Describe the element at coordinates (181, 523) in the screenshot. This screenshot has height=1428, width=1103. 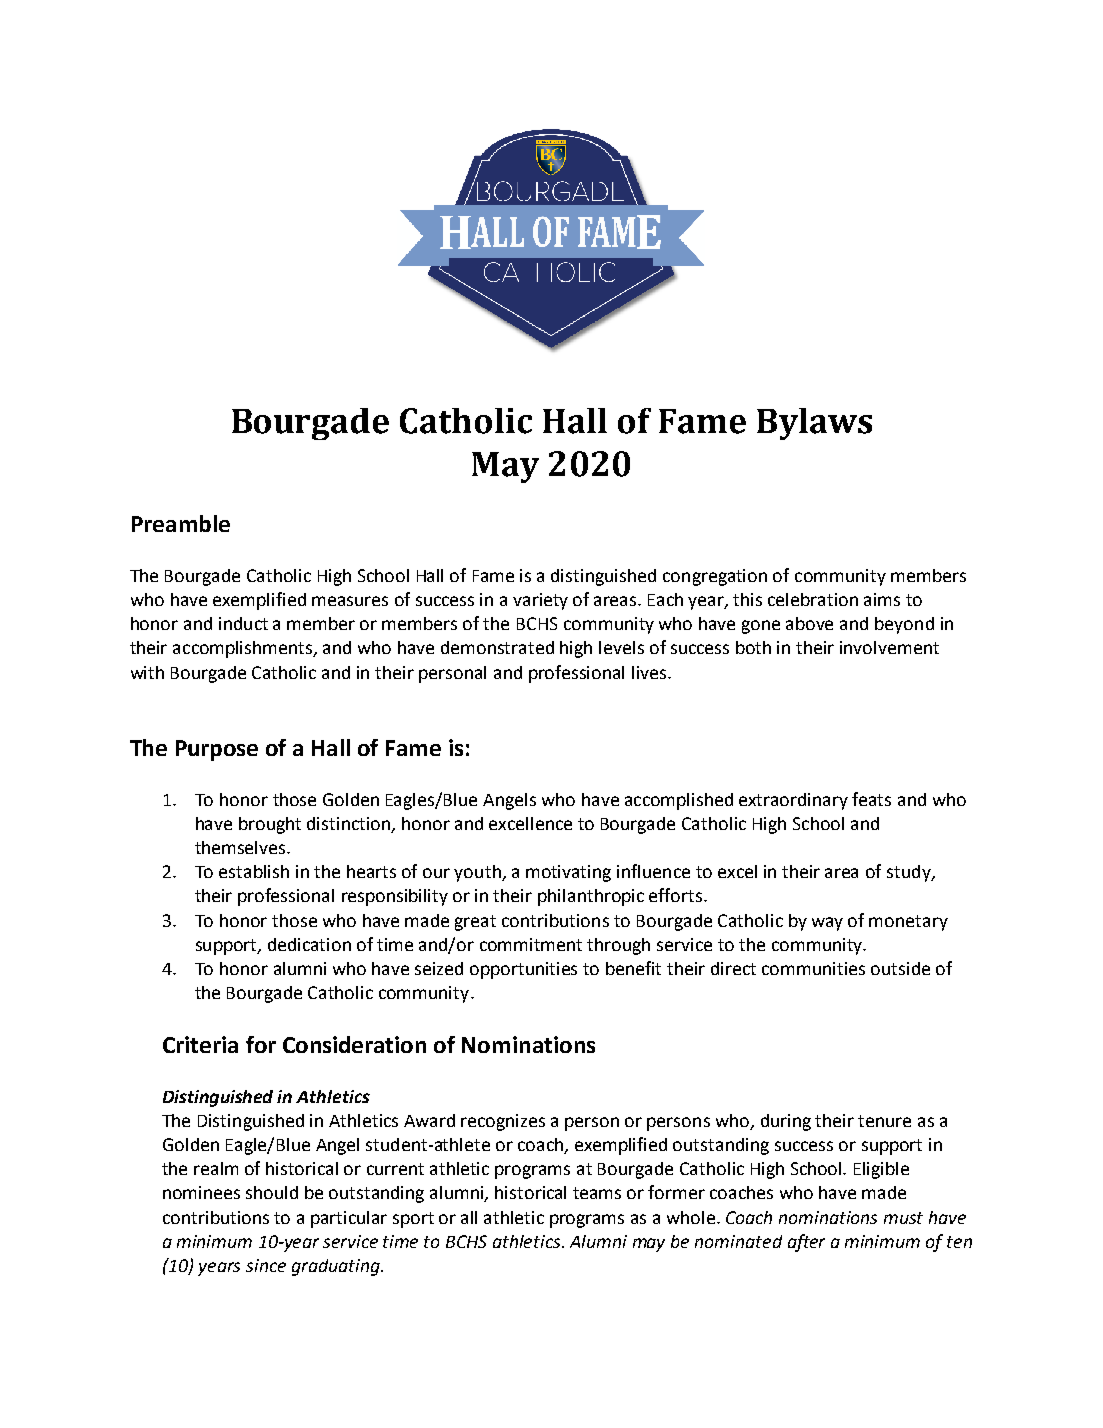
I see `Preamble` at that location.
